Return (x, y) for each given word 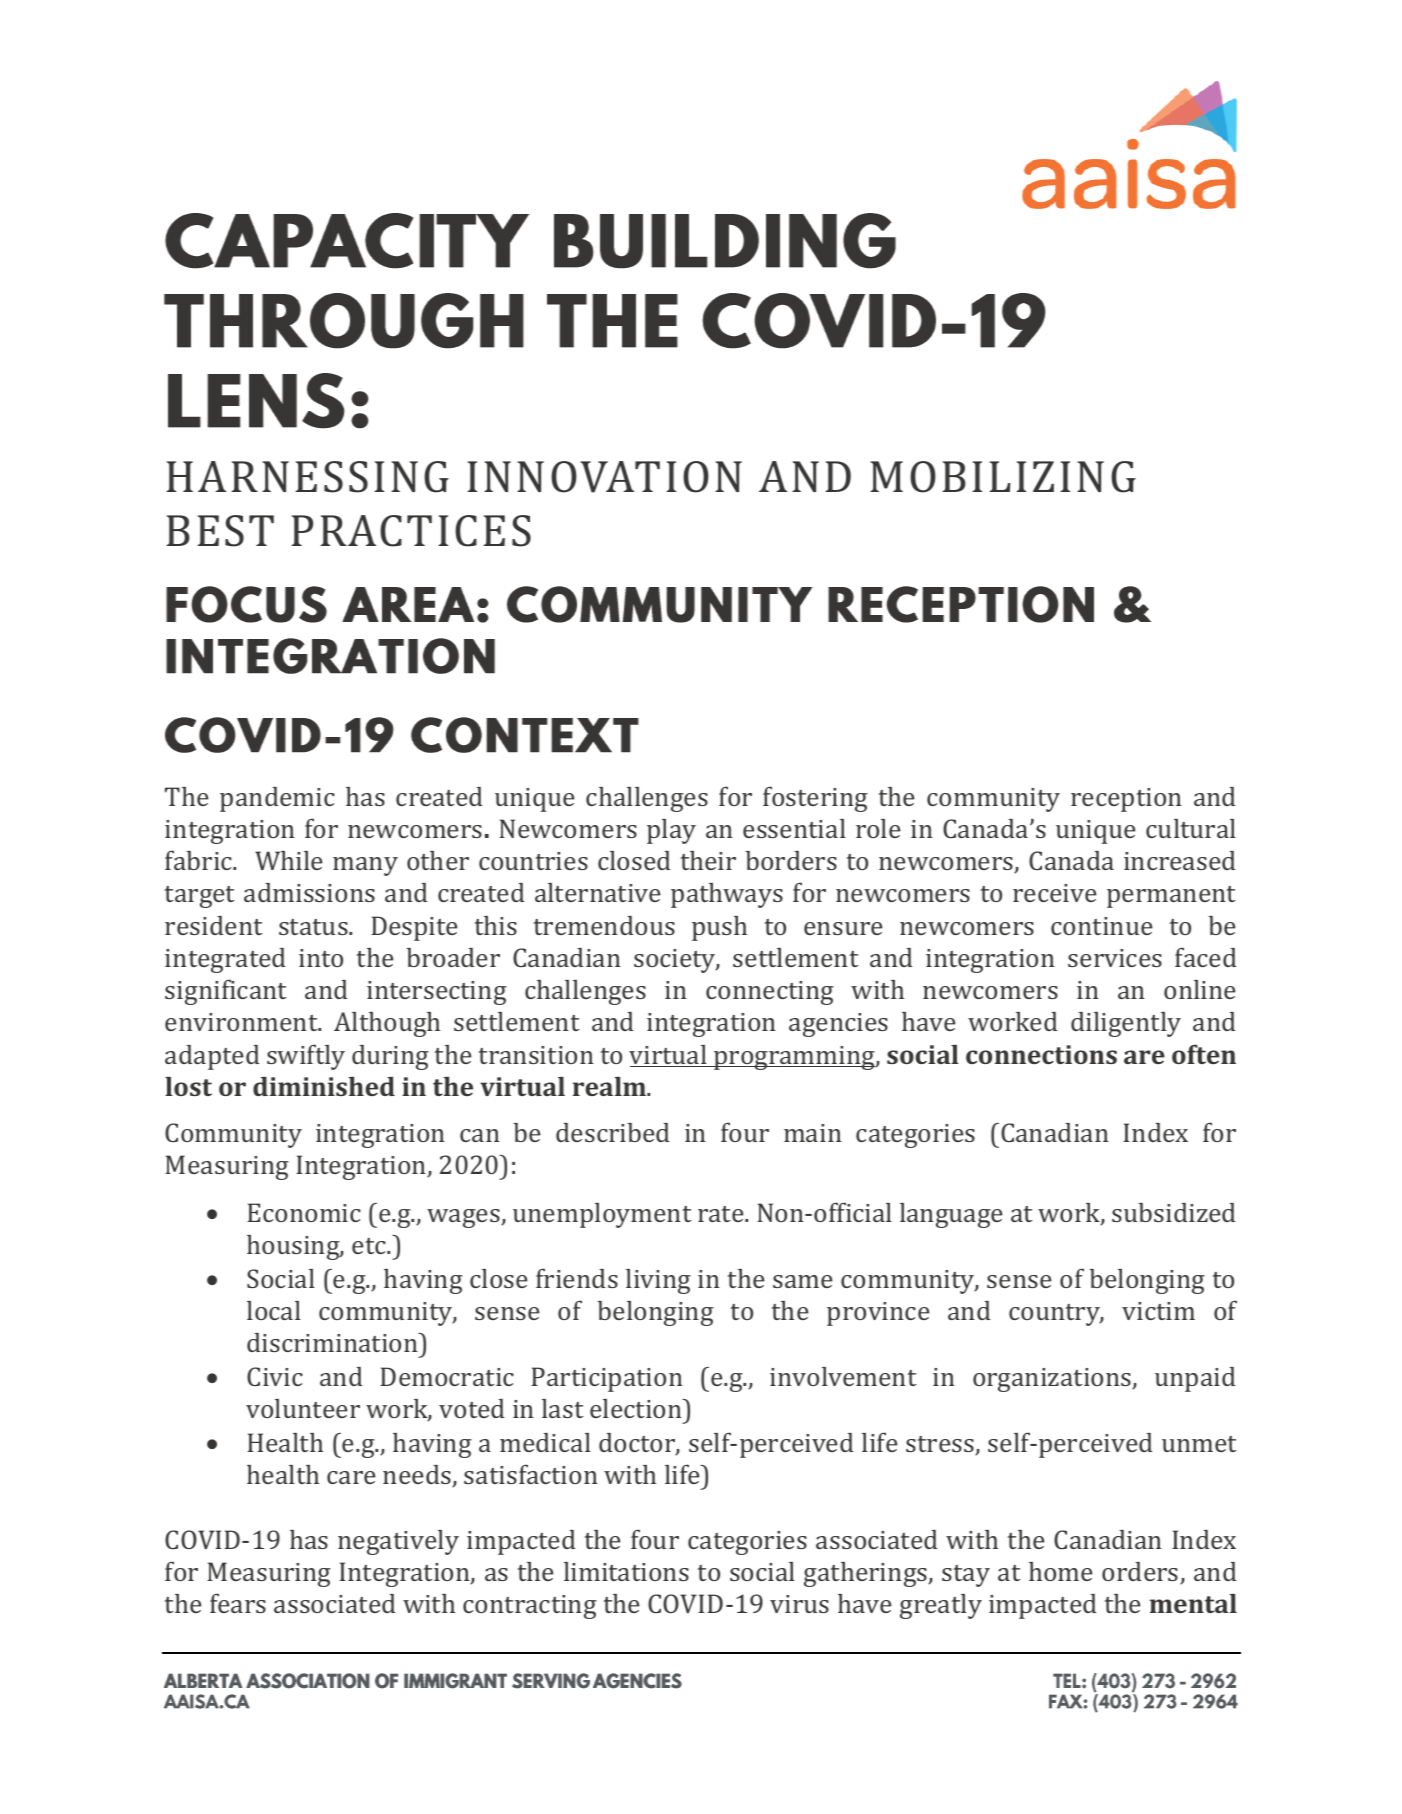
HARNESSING (307, 477)
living (658, 1281)
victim (1158, 1311)
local (274, 1310)
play (671, 831)
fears (238, 1603)
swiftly (306, 1057)
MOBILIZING (1003, 477)
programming (794, 1058)
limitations (626, 1571)
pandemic (277, 799)
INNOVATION (604, 477)
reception (1126, 800)
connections (1041, 1054)
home (1060, 1571)
